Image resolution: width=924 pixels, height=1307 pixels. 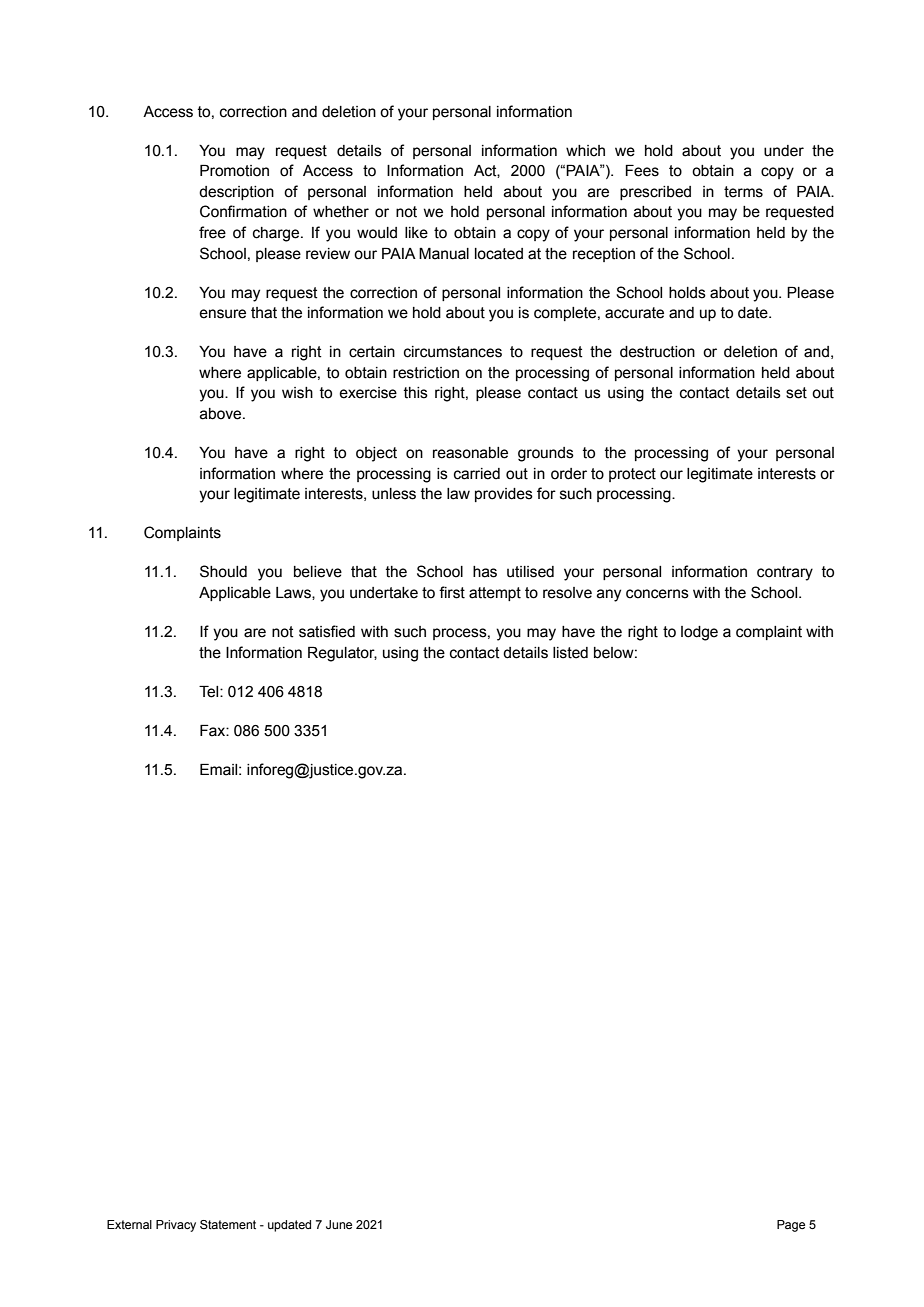 I want to click on June, so click(x=339, y=1224).
